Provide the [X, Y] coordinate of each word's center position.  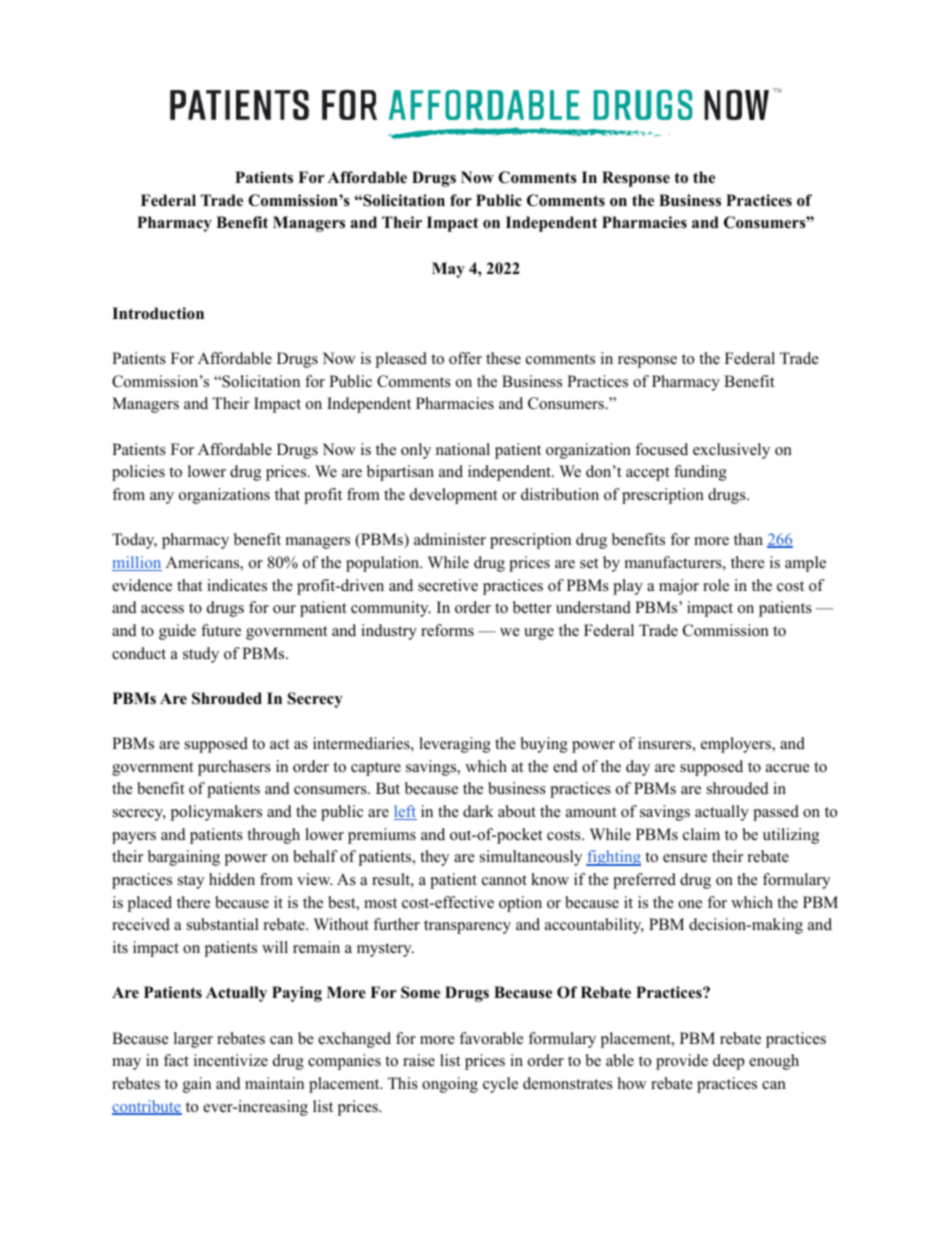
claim [701, 834]
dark [478, 811]
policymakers [216, 813]
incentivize [231, 1060]
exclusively [731, 451]
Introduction [158, 313]
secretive [448, 585]
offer [465, 358]
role [716, 585]
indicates [237, 585]
